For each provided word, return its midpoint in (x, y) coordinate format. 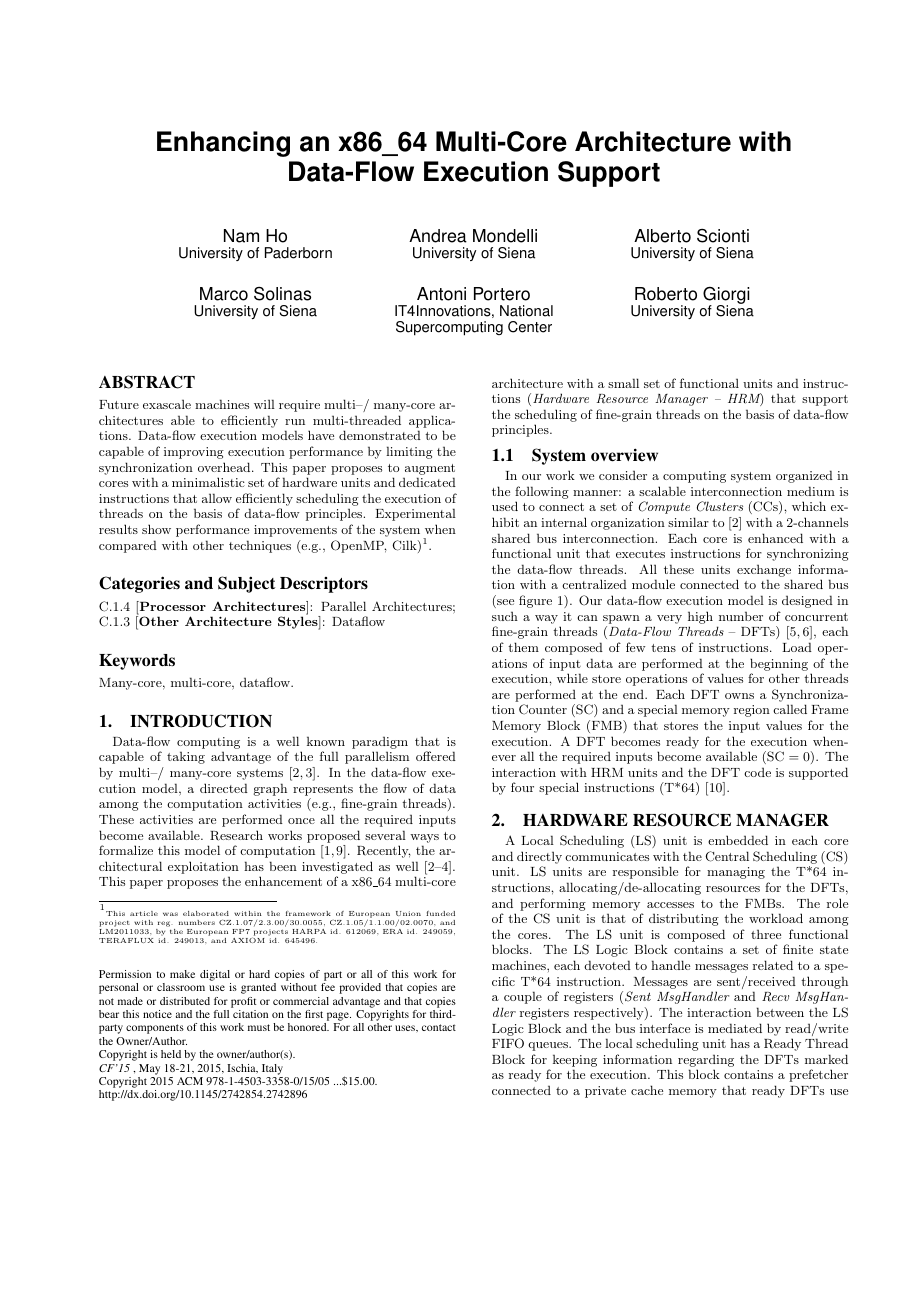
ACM (190, 1081)
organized (804, 476)
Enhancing (223, 144)
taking (186, 757)
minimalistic (208, 482)
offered (436, 756)
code (757, 772)
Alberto (662, 236)
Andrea (438, 236)
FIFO (508, 1043)
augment (430, 469)
